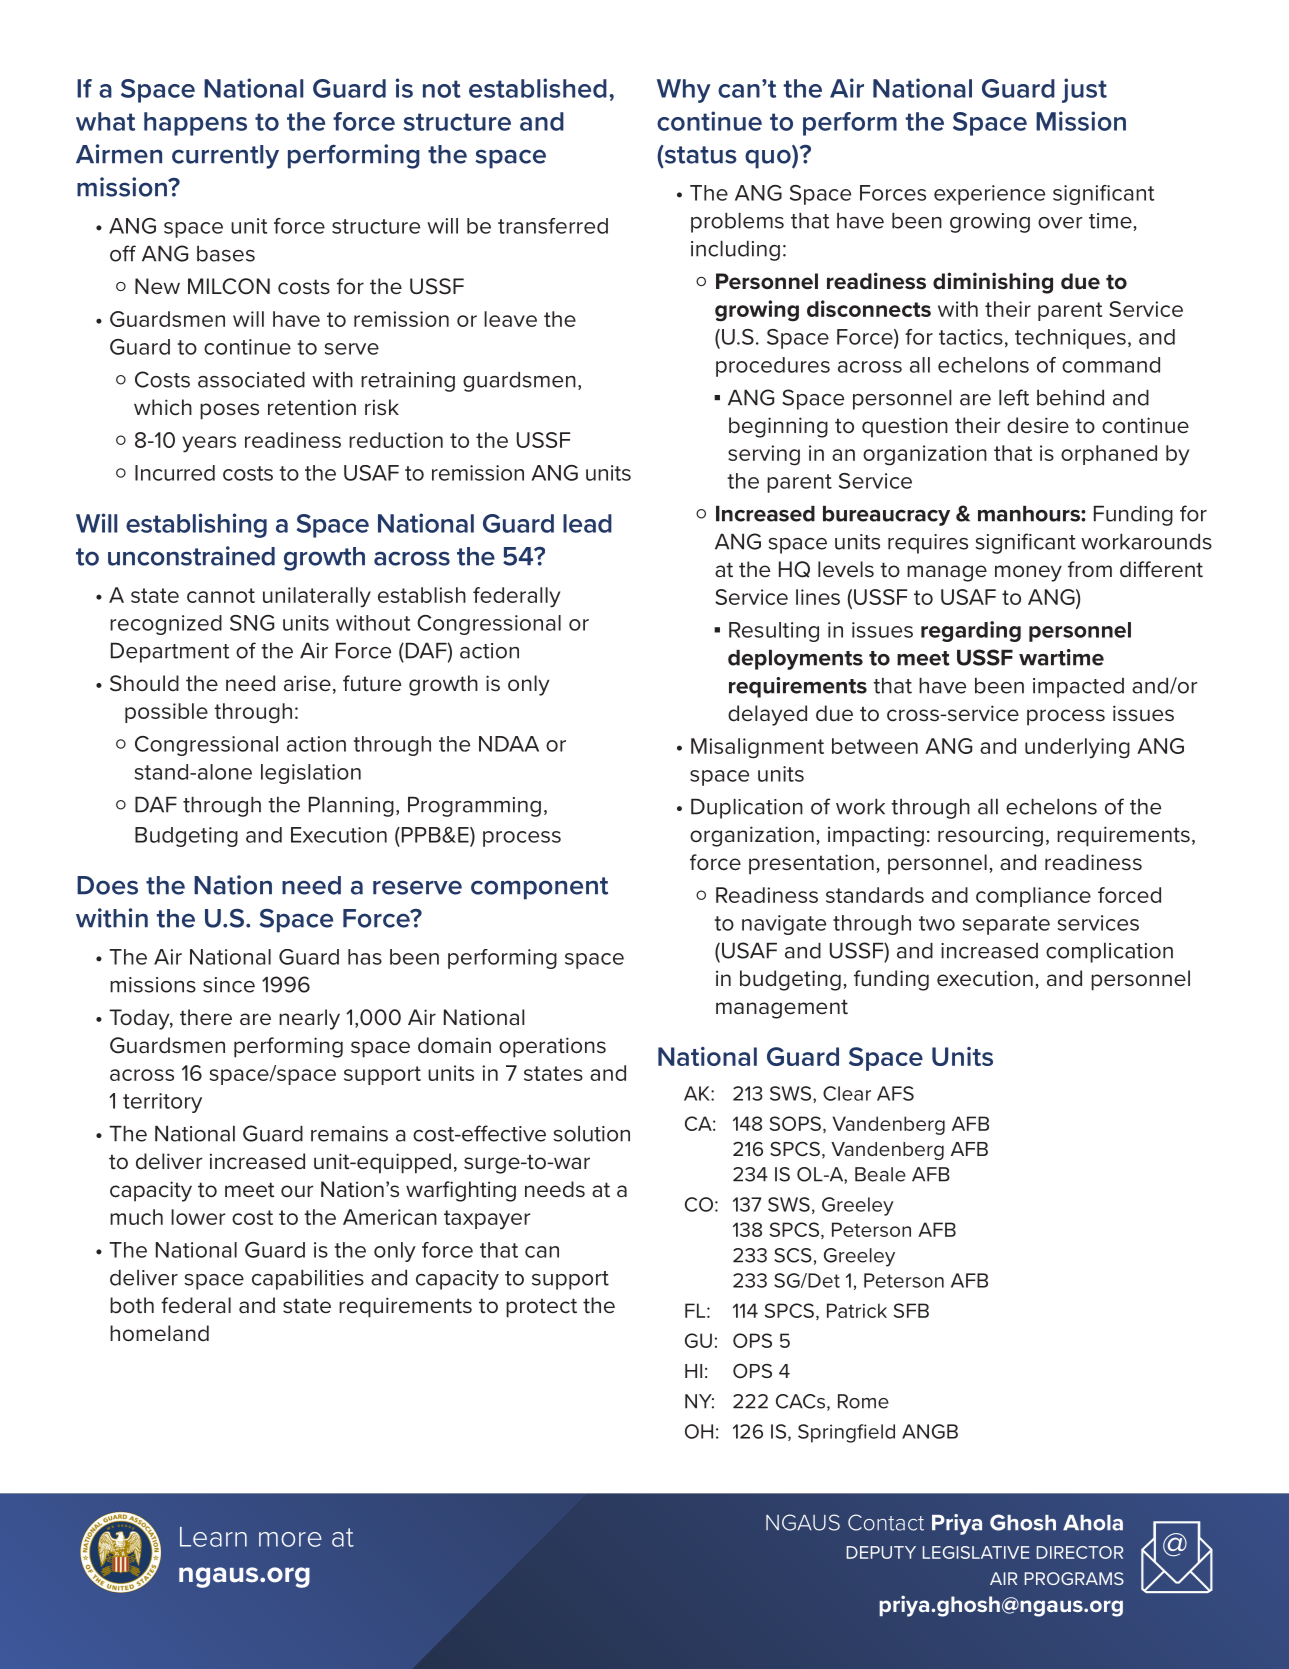 The width and height of the screenshot is (1289, 1669). Describe the element at coordinates (895, 1093) in the screenshot. I see `AFS` at that location.
